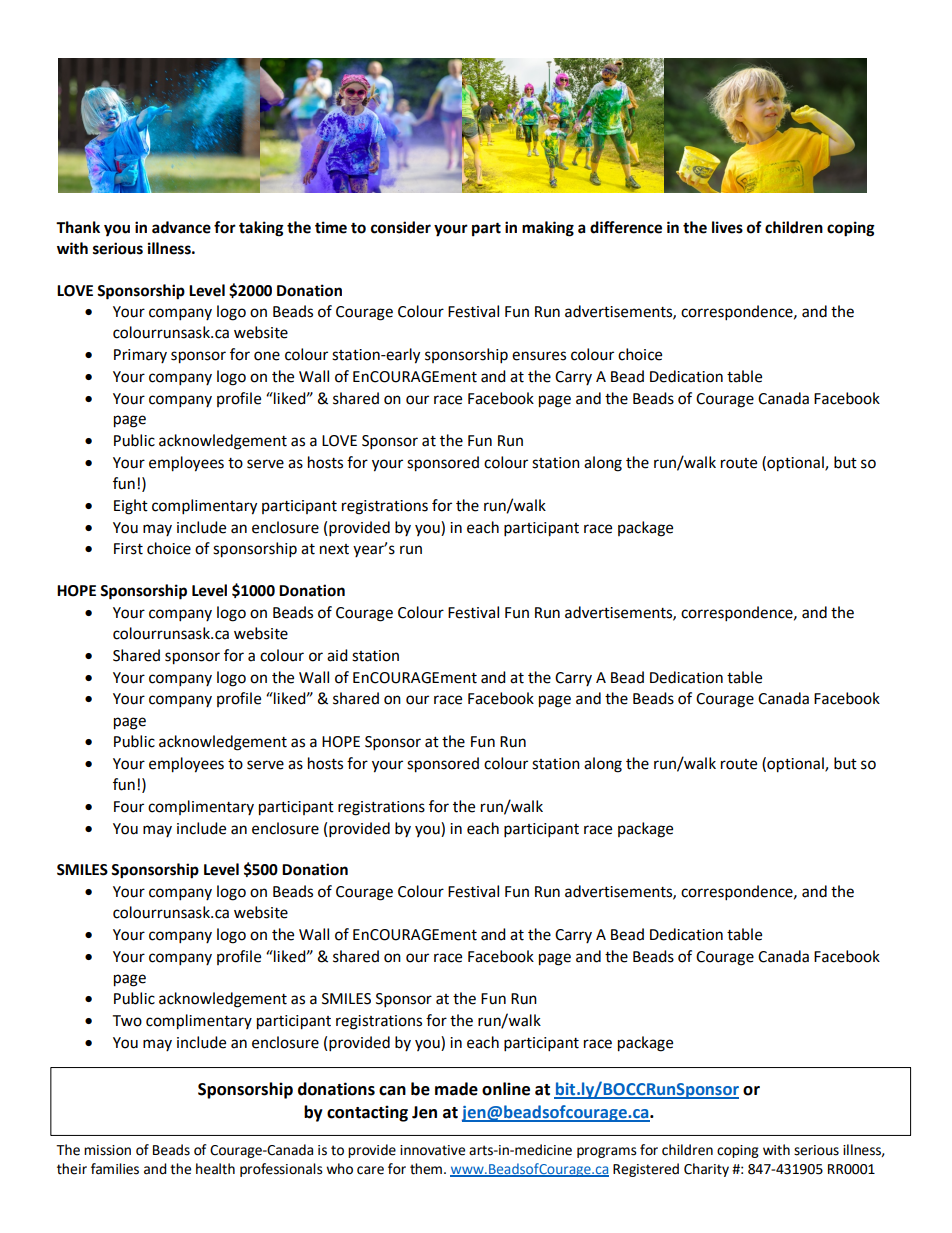  Describe the element at coordinates (107, 1150) in the screenshot. I see `mission` at that location.
